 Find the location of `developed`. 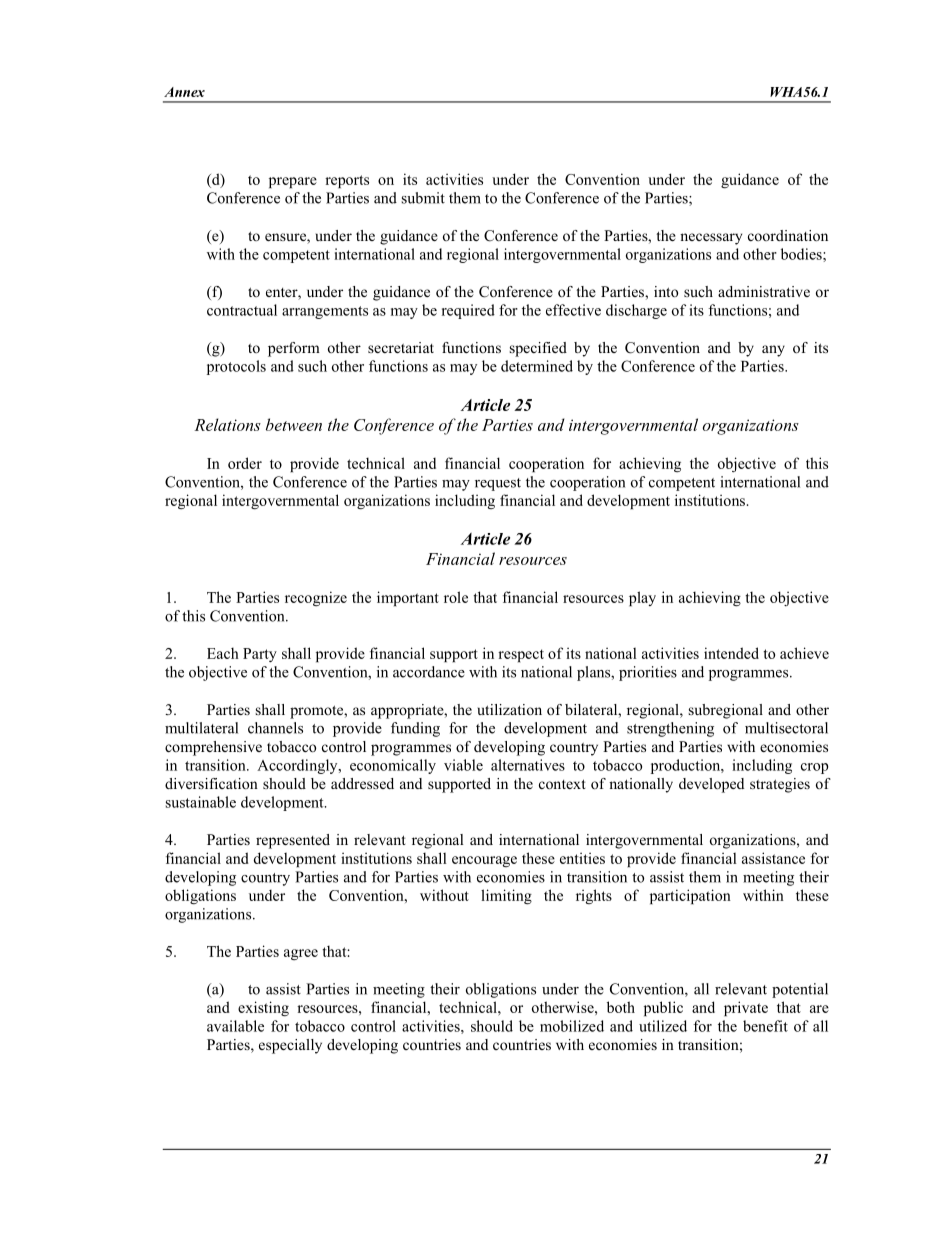

developed is located at coordinates (711, 785).
